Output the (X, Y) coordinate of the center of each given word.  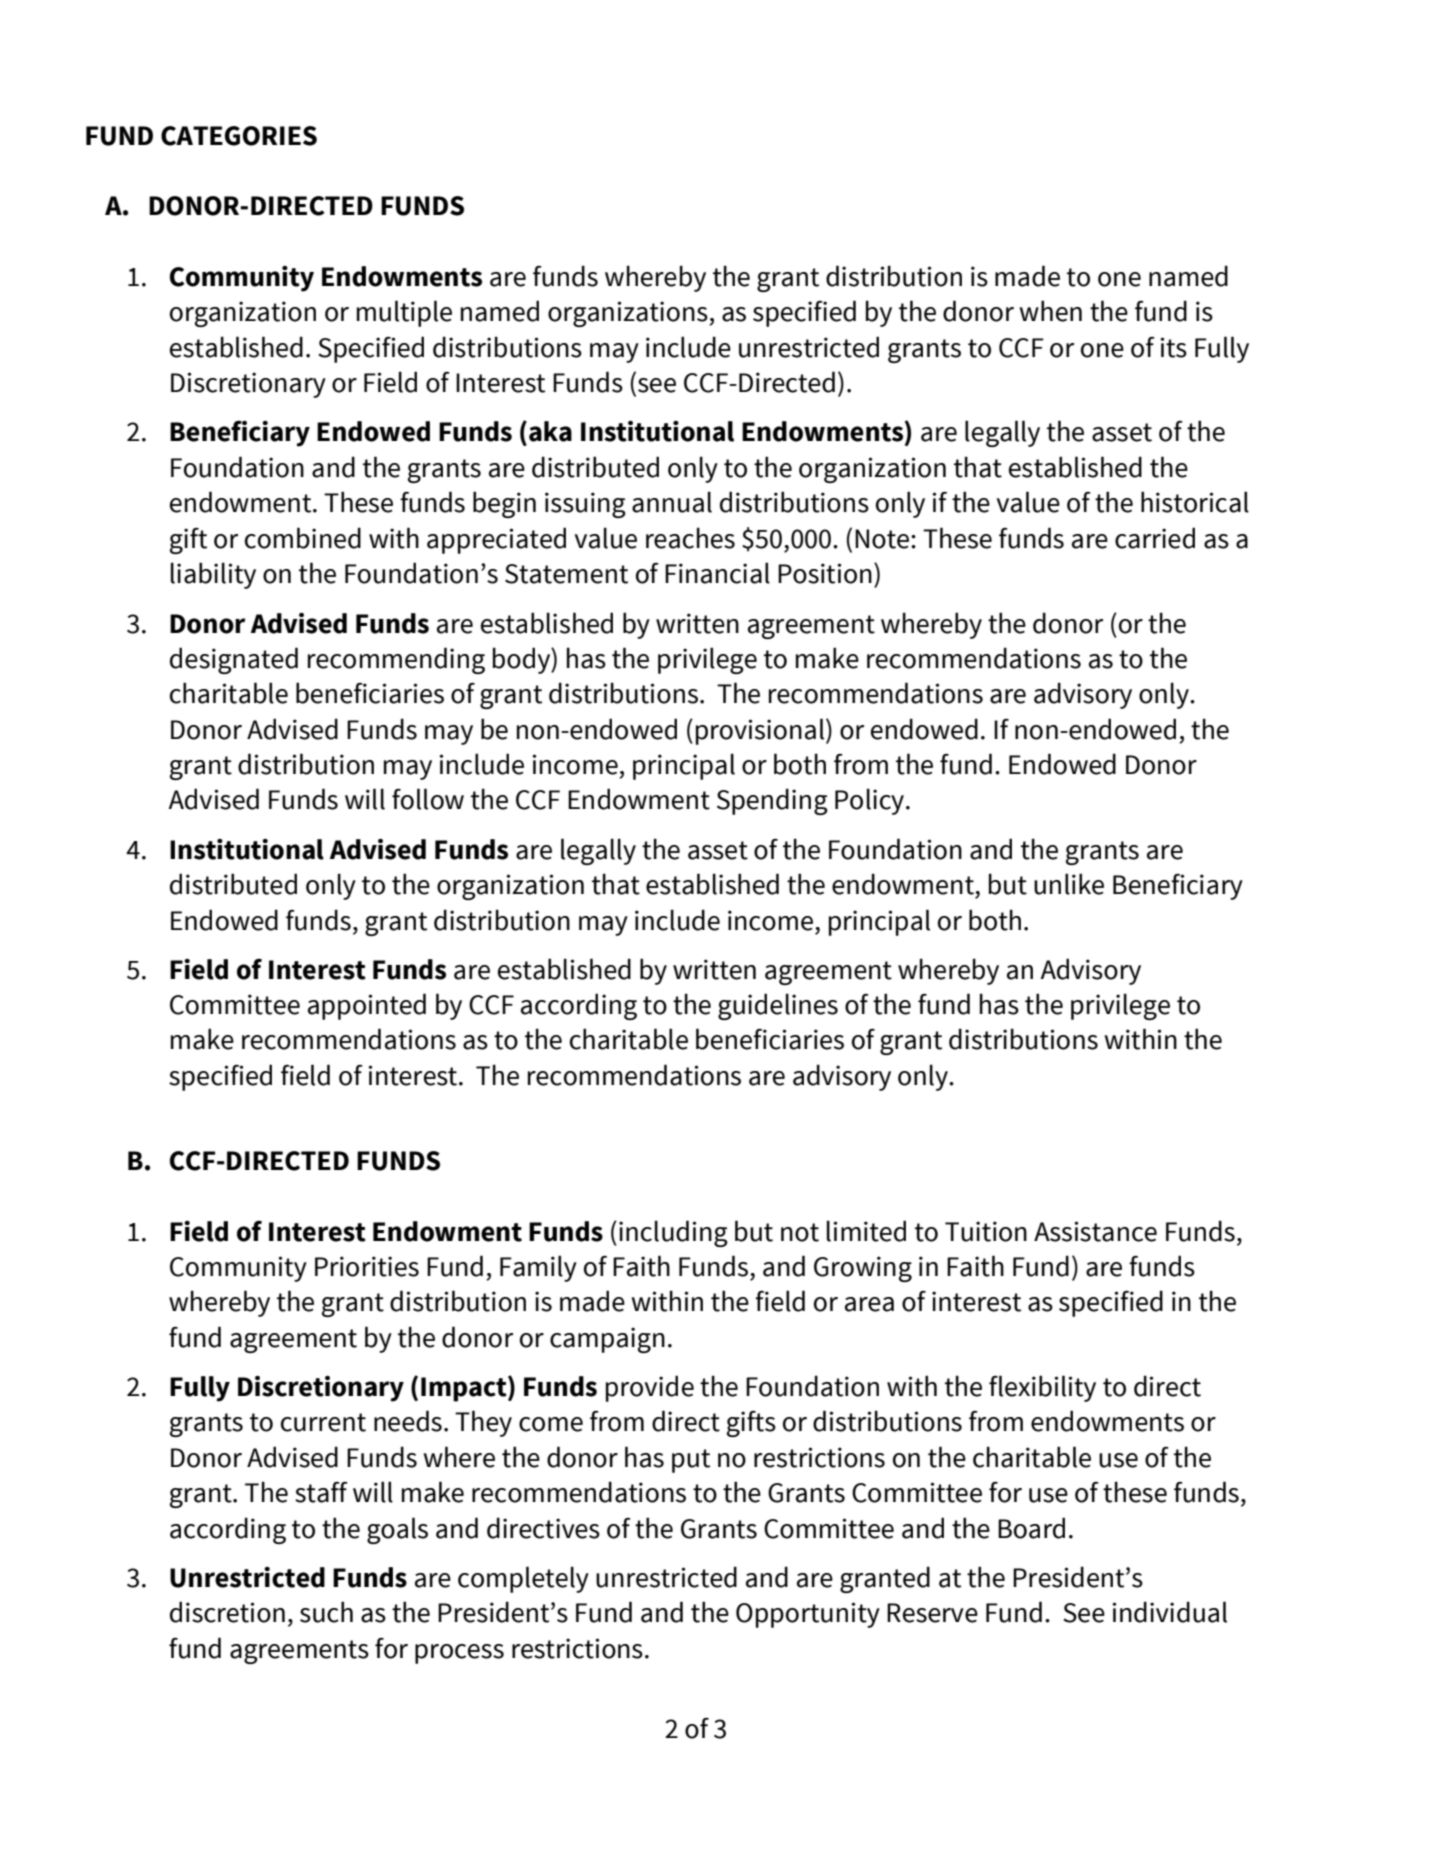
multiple (404, 313)
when (1050, 311)
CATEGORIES (239, 136)
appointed (367, 1006)
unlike (1069, 884)
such (326, 1612)
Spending (772, 801)
